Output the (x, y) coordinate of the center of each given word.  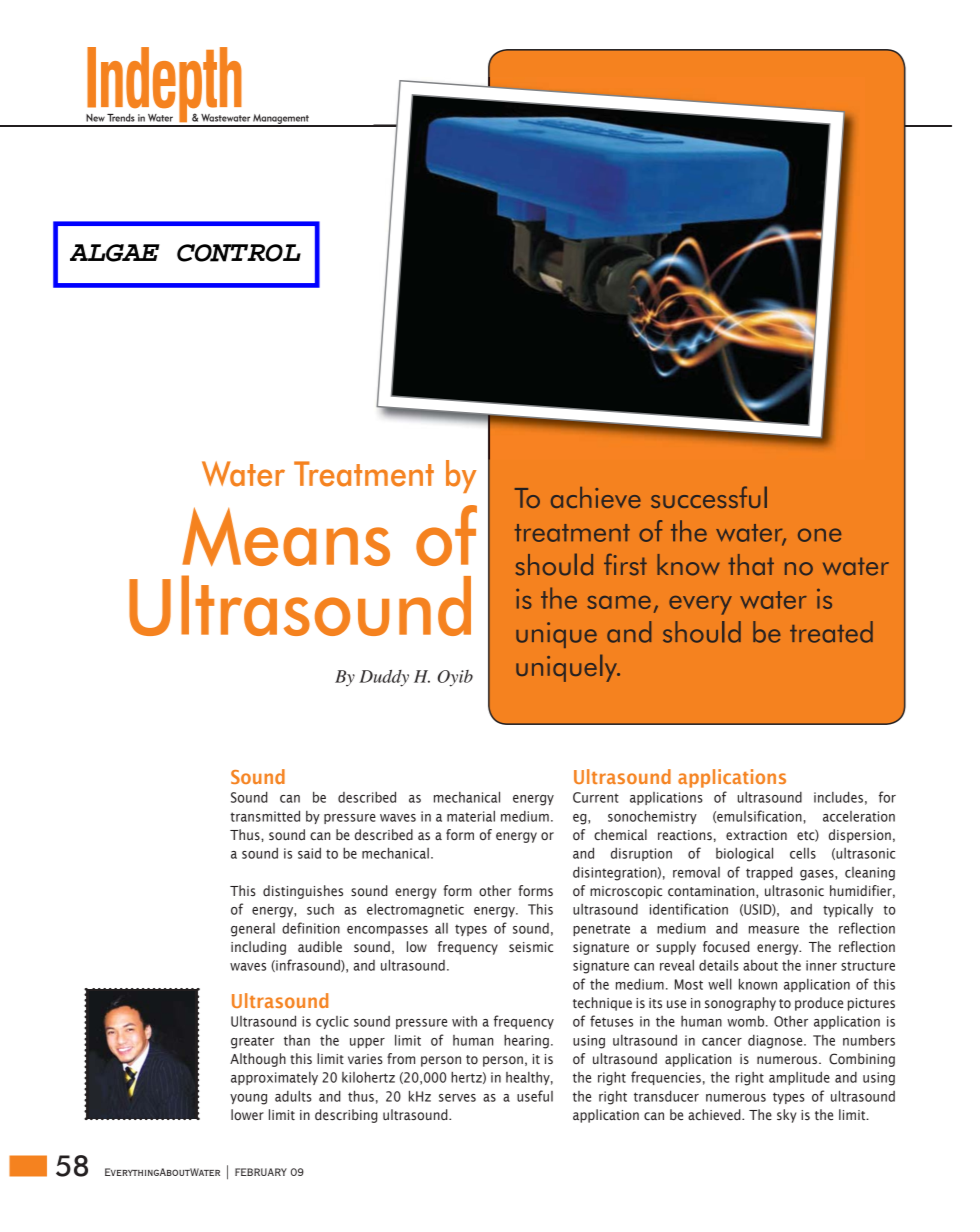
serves (457, 1098)
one (819, 535)
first (625, 565)
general (253, 930)
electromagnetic (415, 911)
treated (831, 632)
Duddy (384, 678)
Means (286, 536)
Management (281, 120)
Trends (121, 118)
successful (709, 497)
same (619, 602)
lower (247, 1114)
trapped (769, 873)
